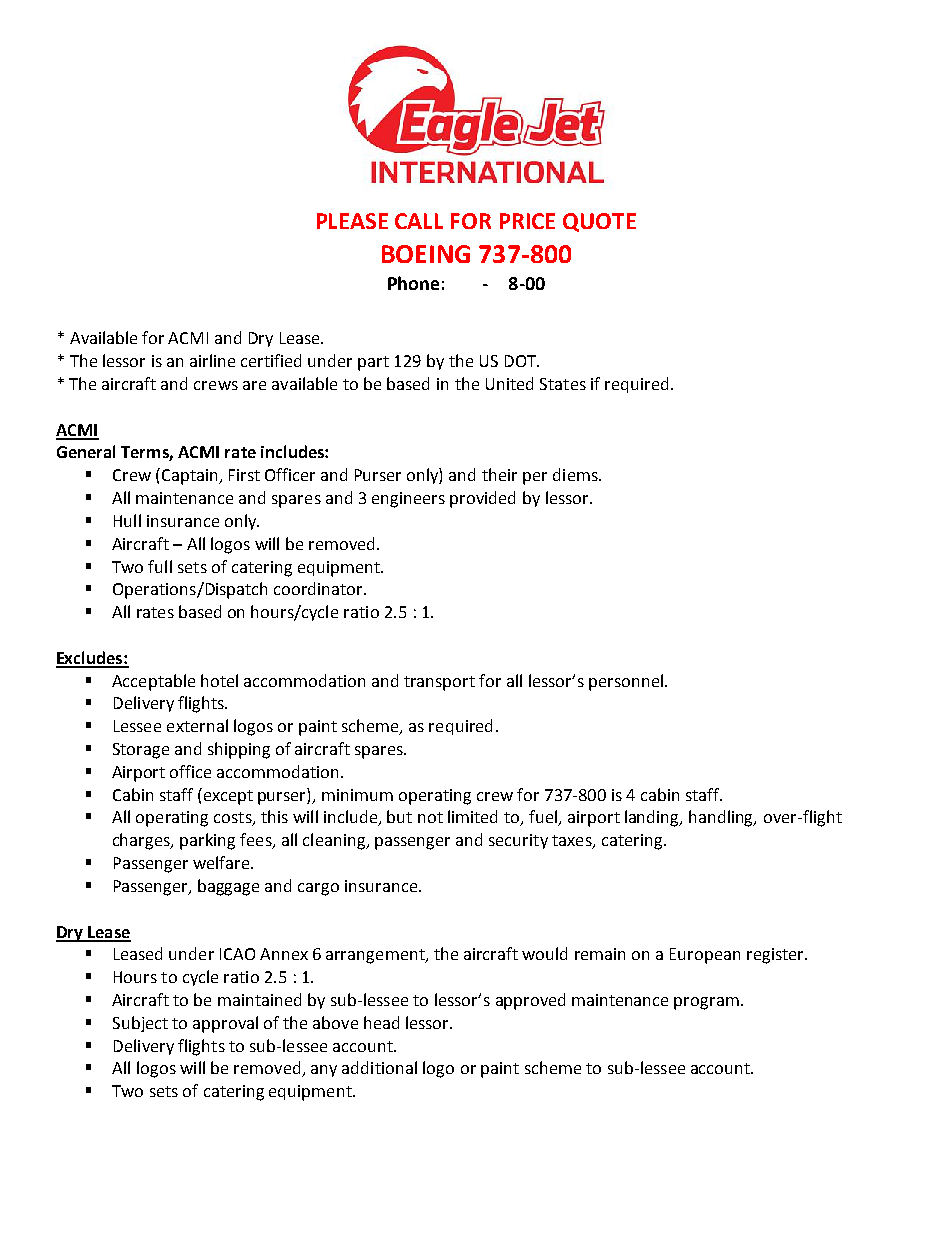  What do you see at coordinates (212, 360) in the page?
I see `airline` at bounding box center [212, 360].
